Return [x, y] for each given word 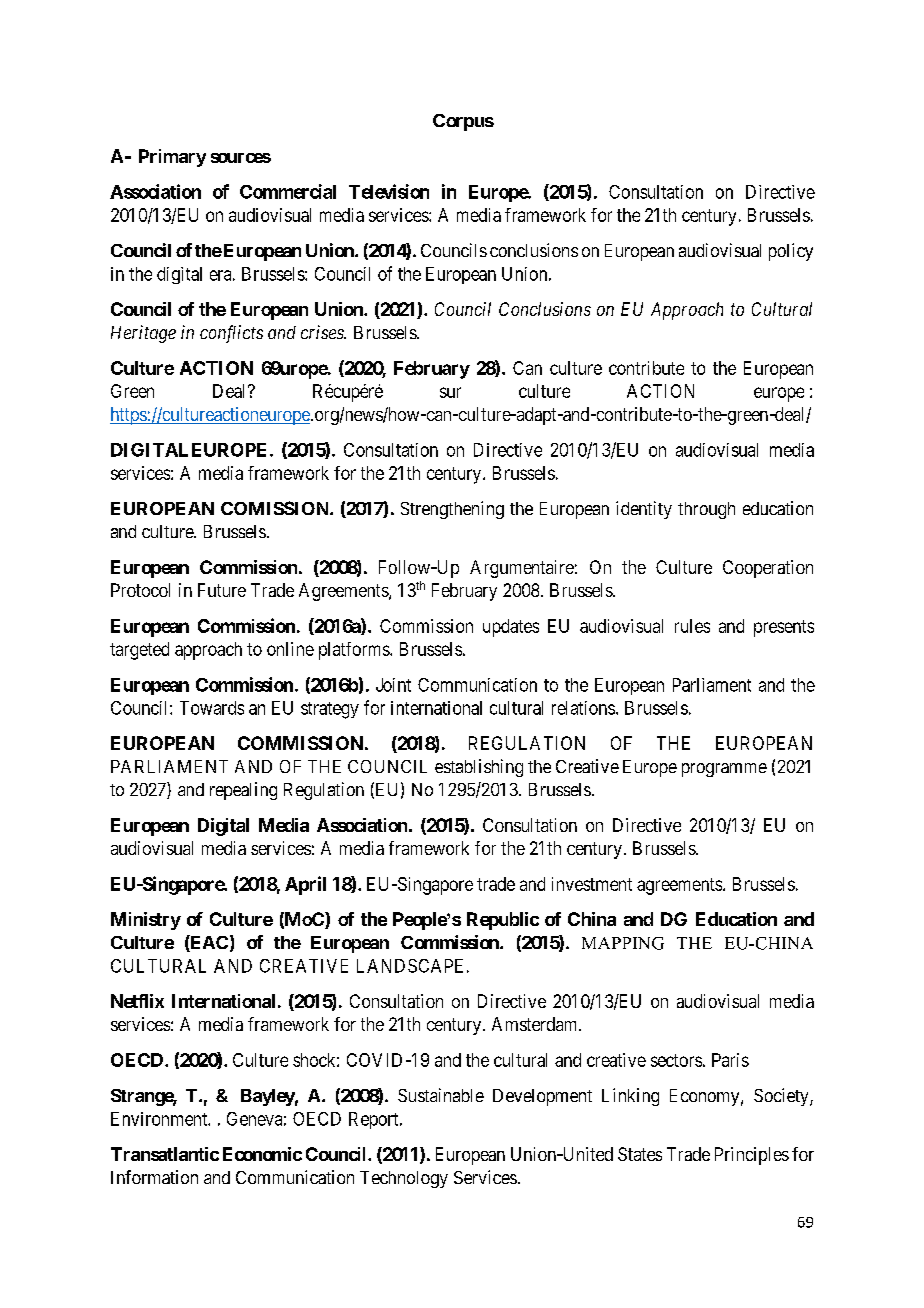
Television [389, 191]
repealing [243, 791]
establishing [479, 768]
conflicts [231, 334]
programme [724, 770]
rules [692, 626]
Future [222, 590]
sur [450, 392]
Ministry [146, 921]
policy [791, 252]
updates [511, 628]
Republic [503, 921]
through [706, 510]
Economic [262, 1154]
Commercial [288, 191]
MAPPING [623, 943]
